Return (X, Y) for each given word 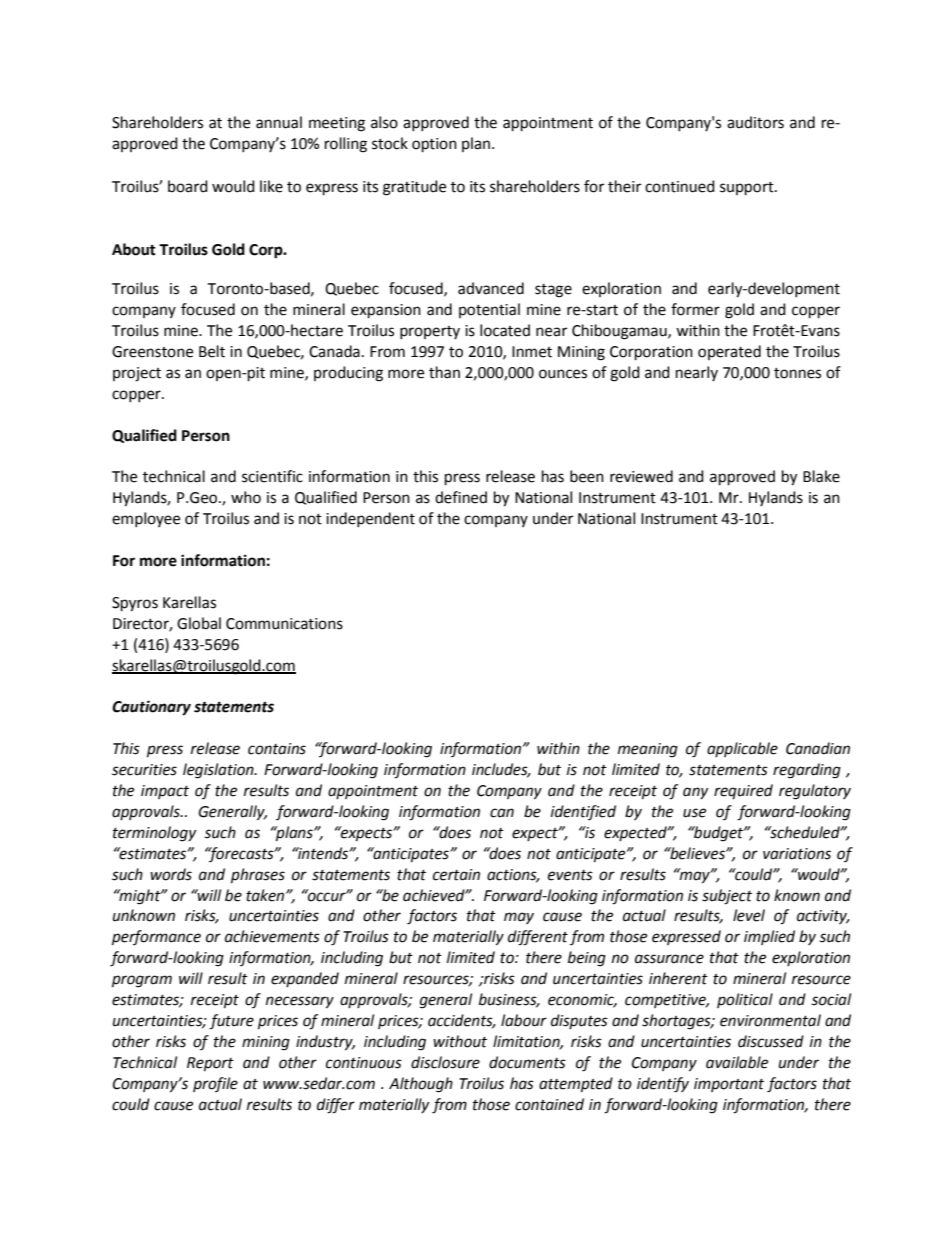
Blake (821, 476)
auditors (755, 122)
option (434, 145)
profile (215, 1084)
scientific (272, 476)
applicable (742, 749)
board (188, 186)
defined (461, 497)
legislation (219, 771)
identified (583, 812)
